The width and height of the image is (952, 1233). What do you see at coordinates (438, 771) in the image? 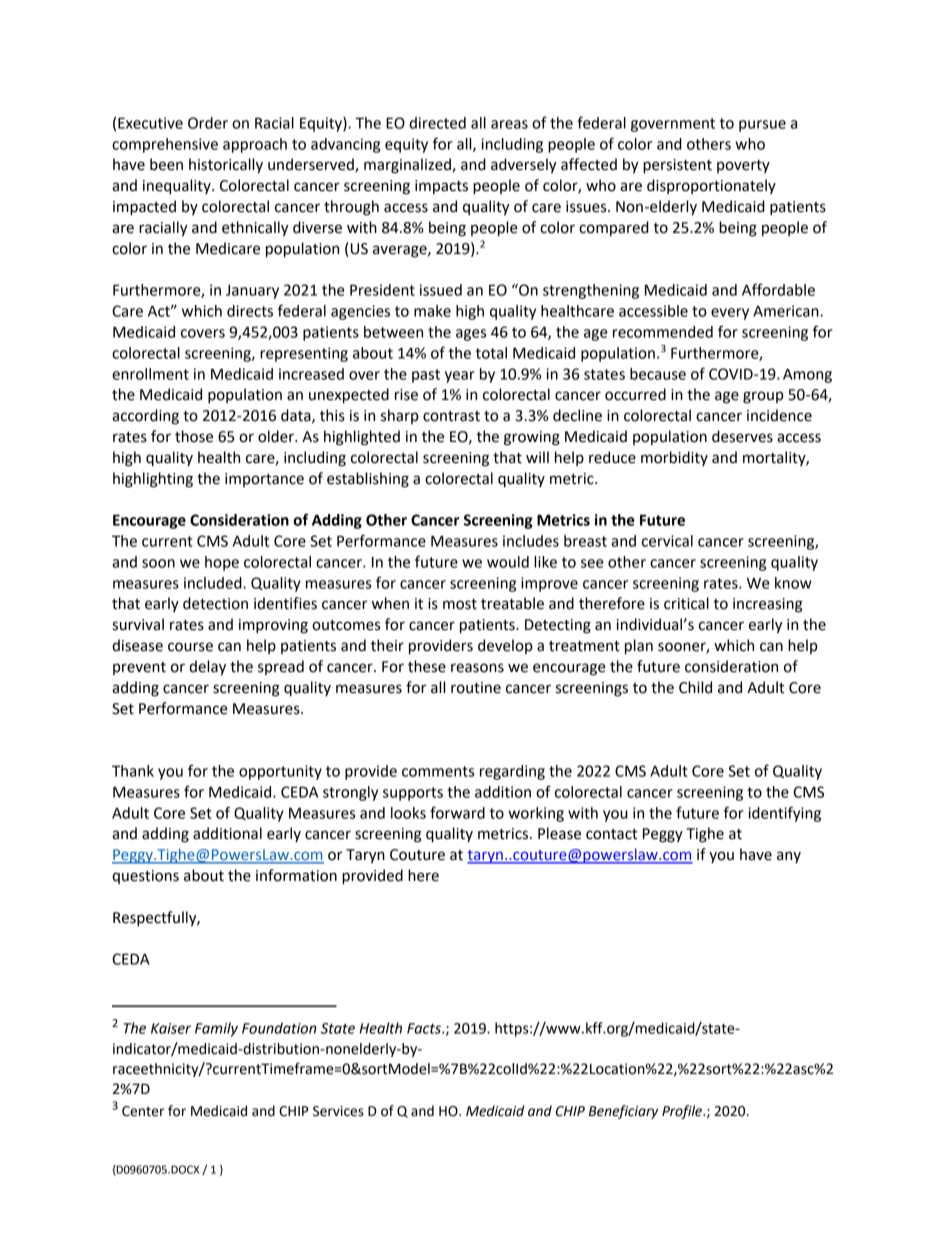
I see `comments` at bounding box center [438, 771].
